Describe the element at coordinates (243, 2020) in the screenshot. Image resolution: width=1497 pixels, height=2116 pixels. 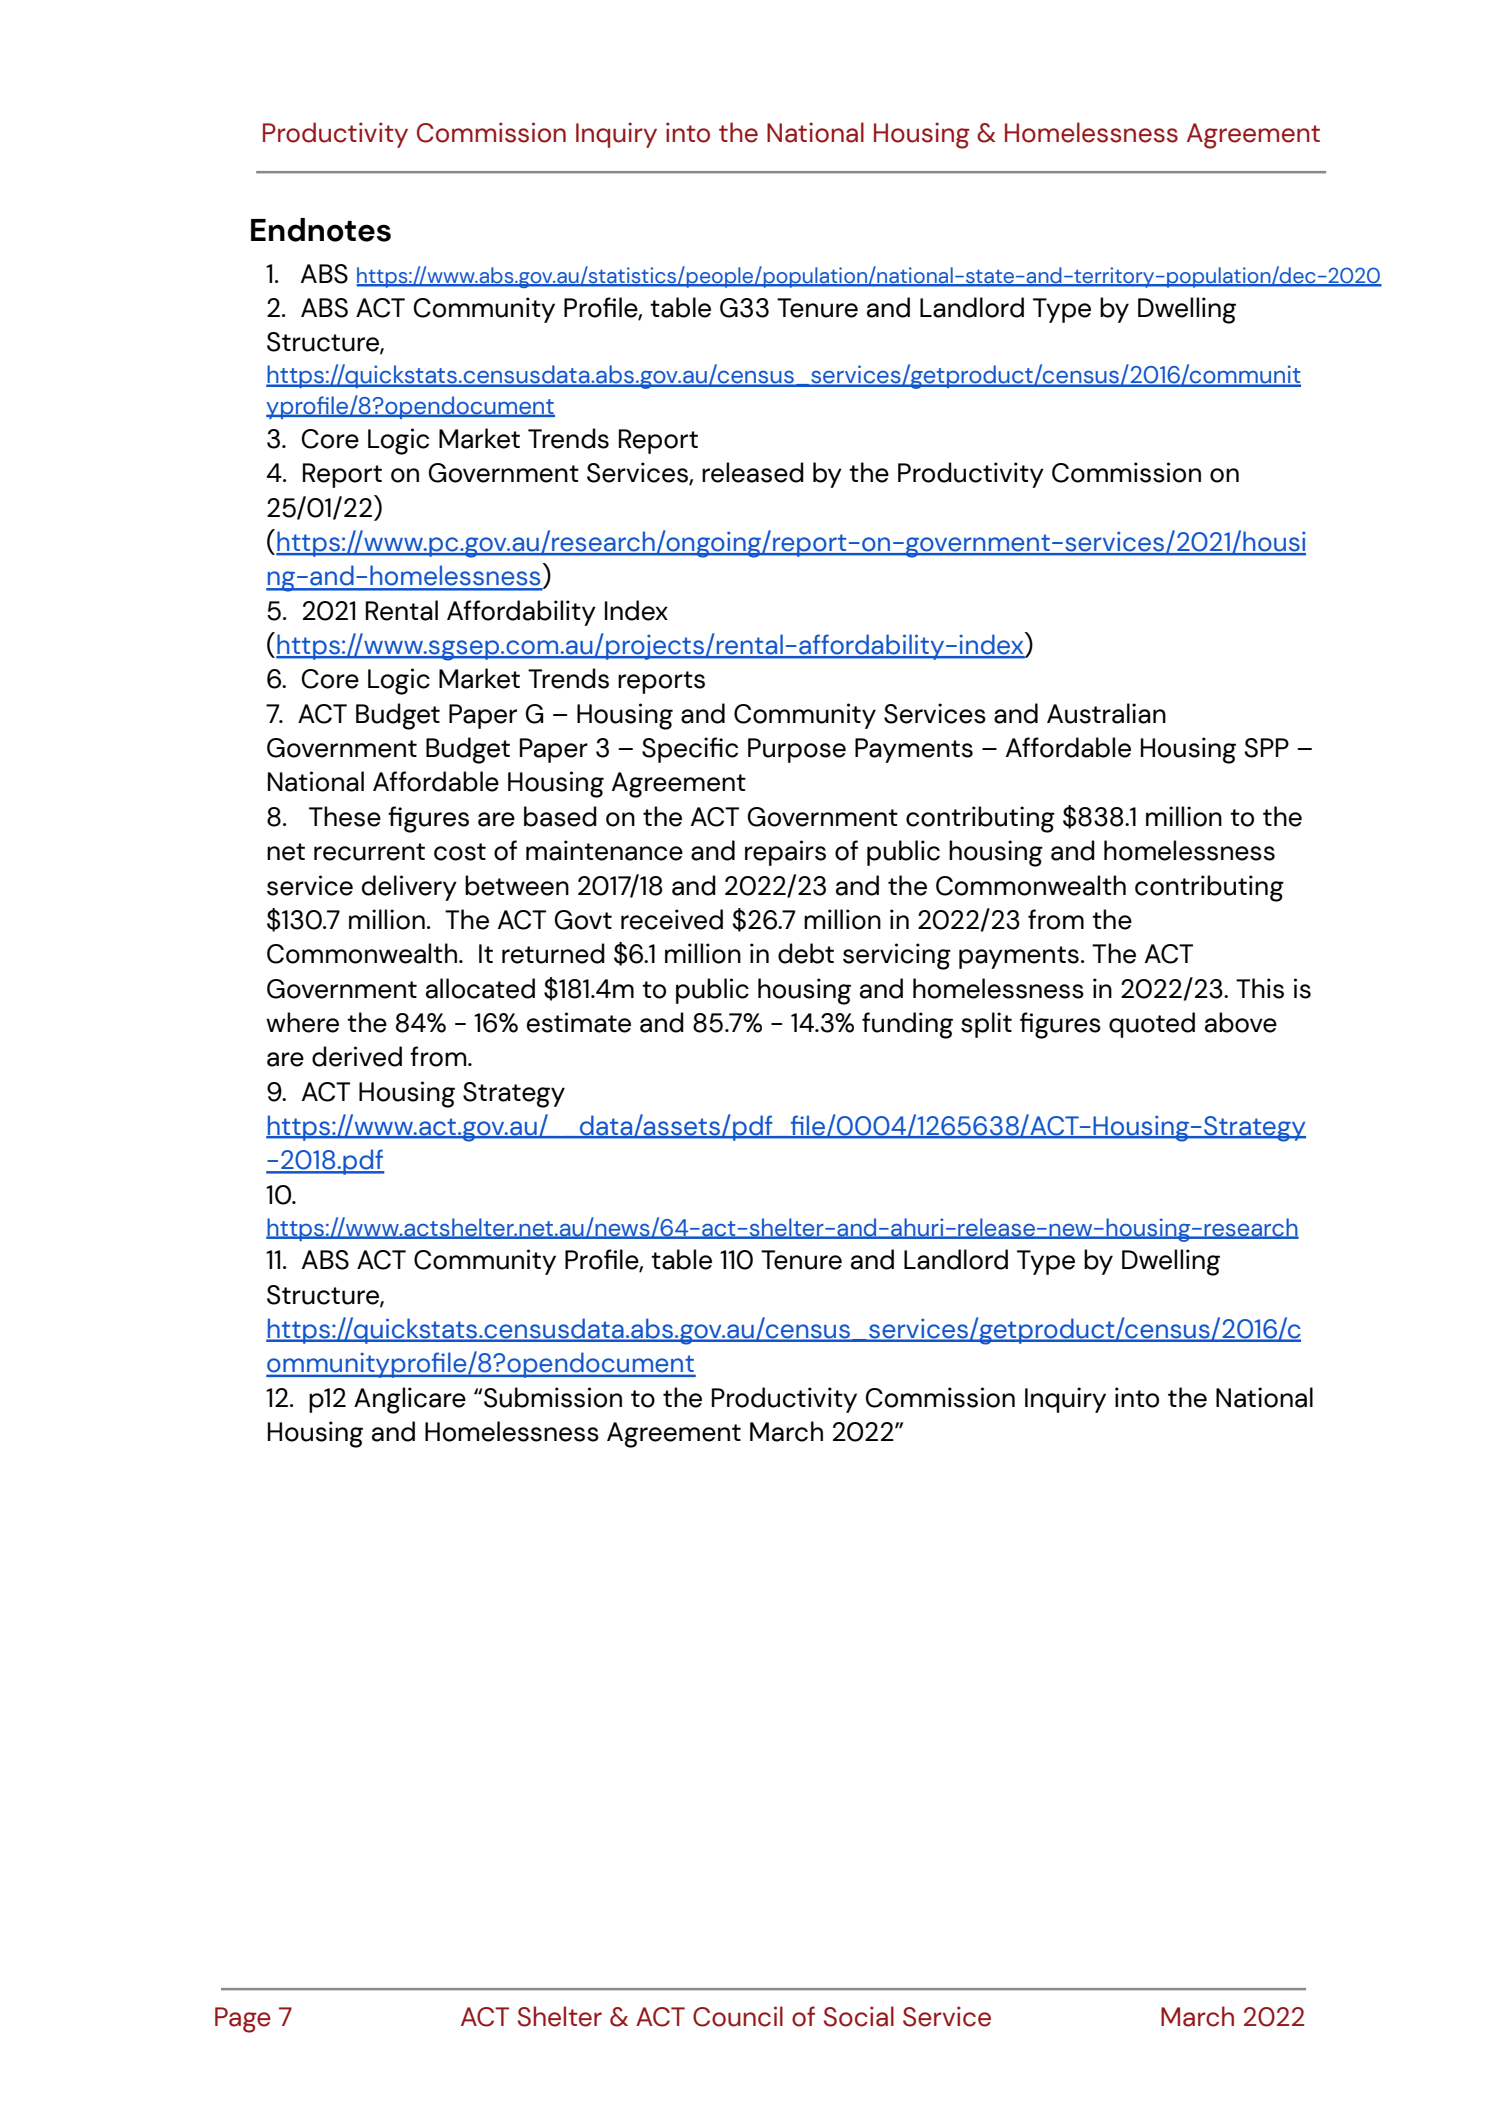
I see `Page` at that location.
